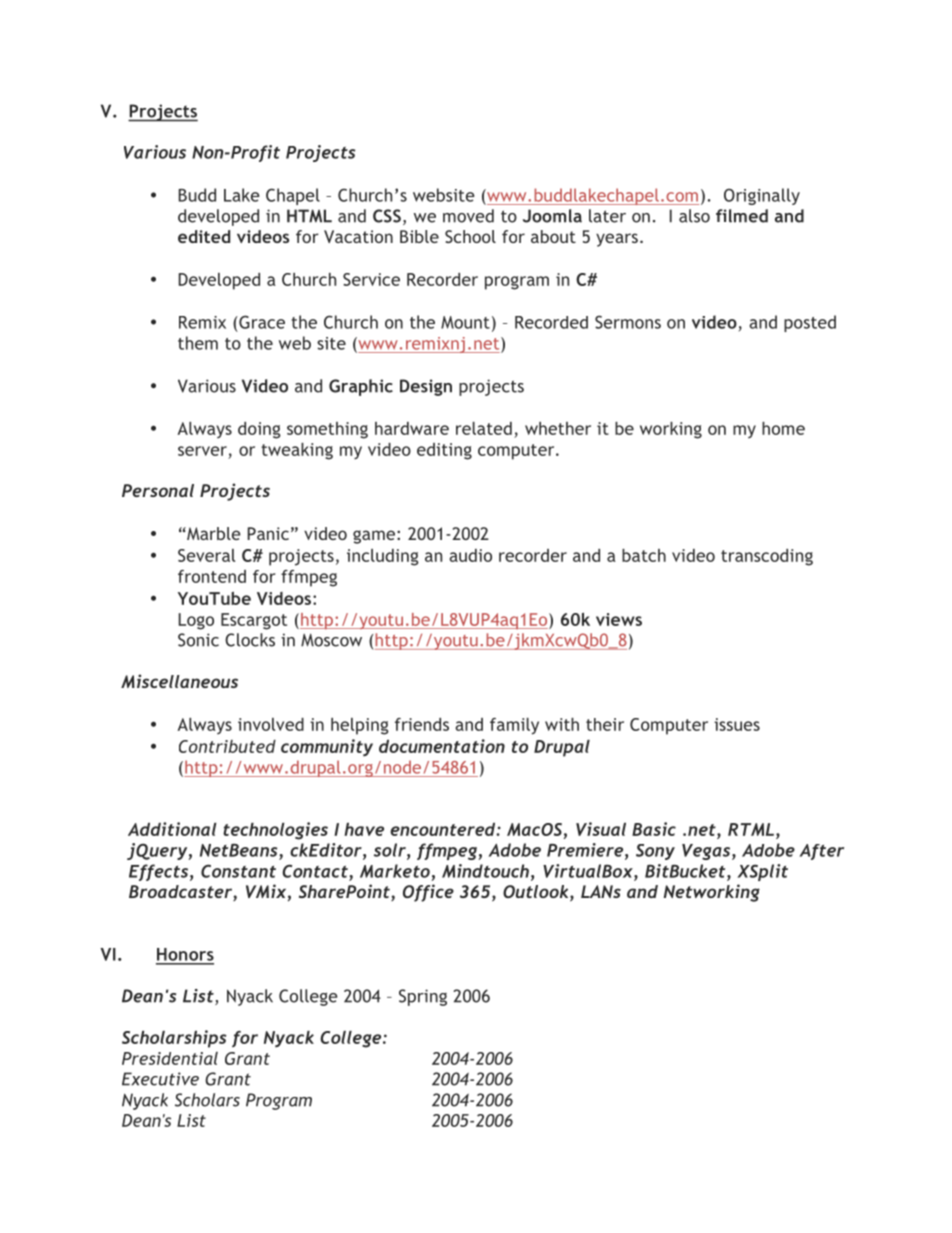  What do you see at coordinates (468, 216) in the screenshot?
I see `moved` at bounding box center [468, 216].
